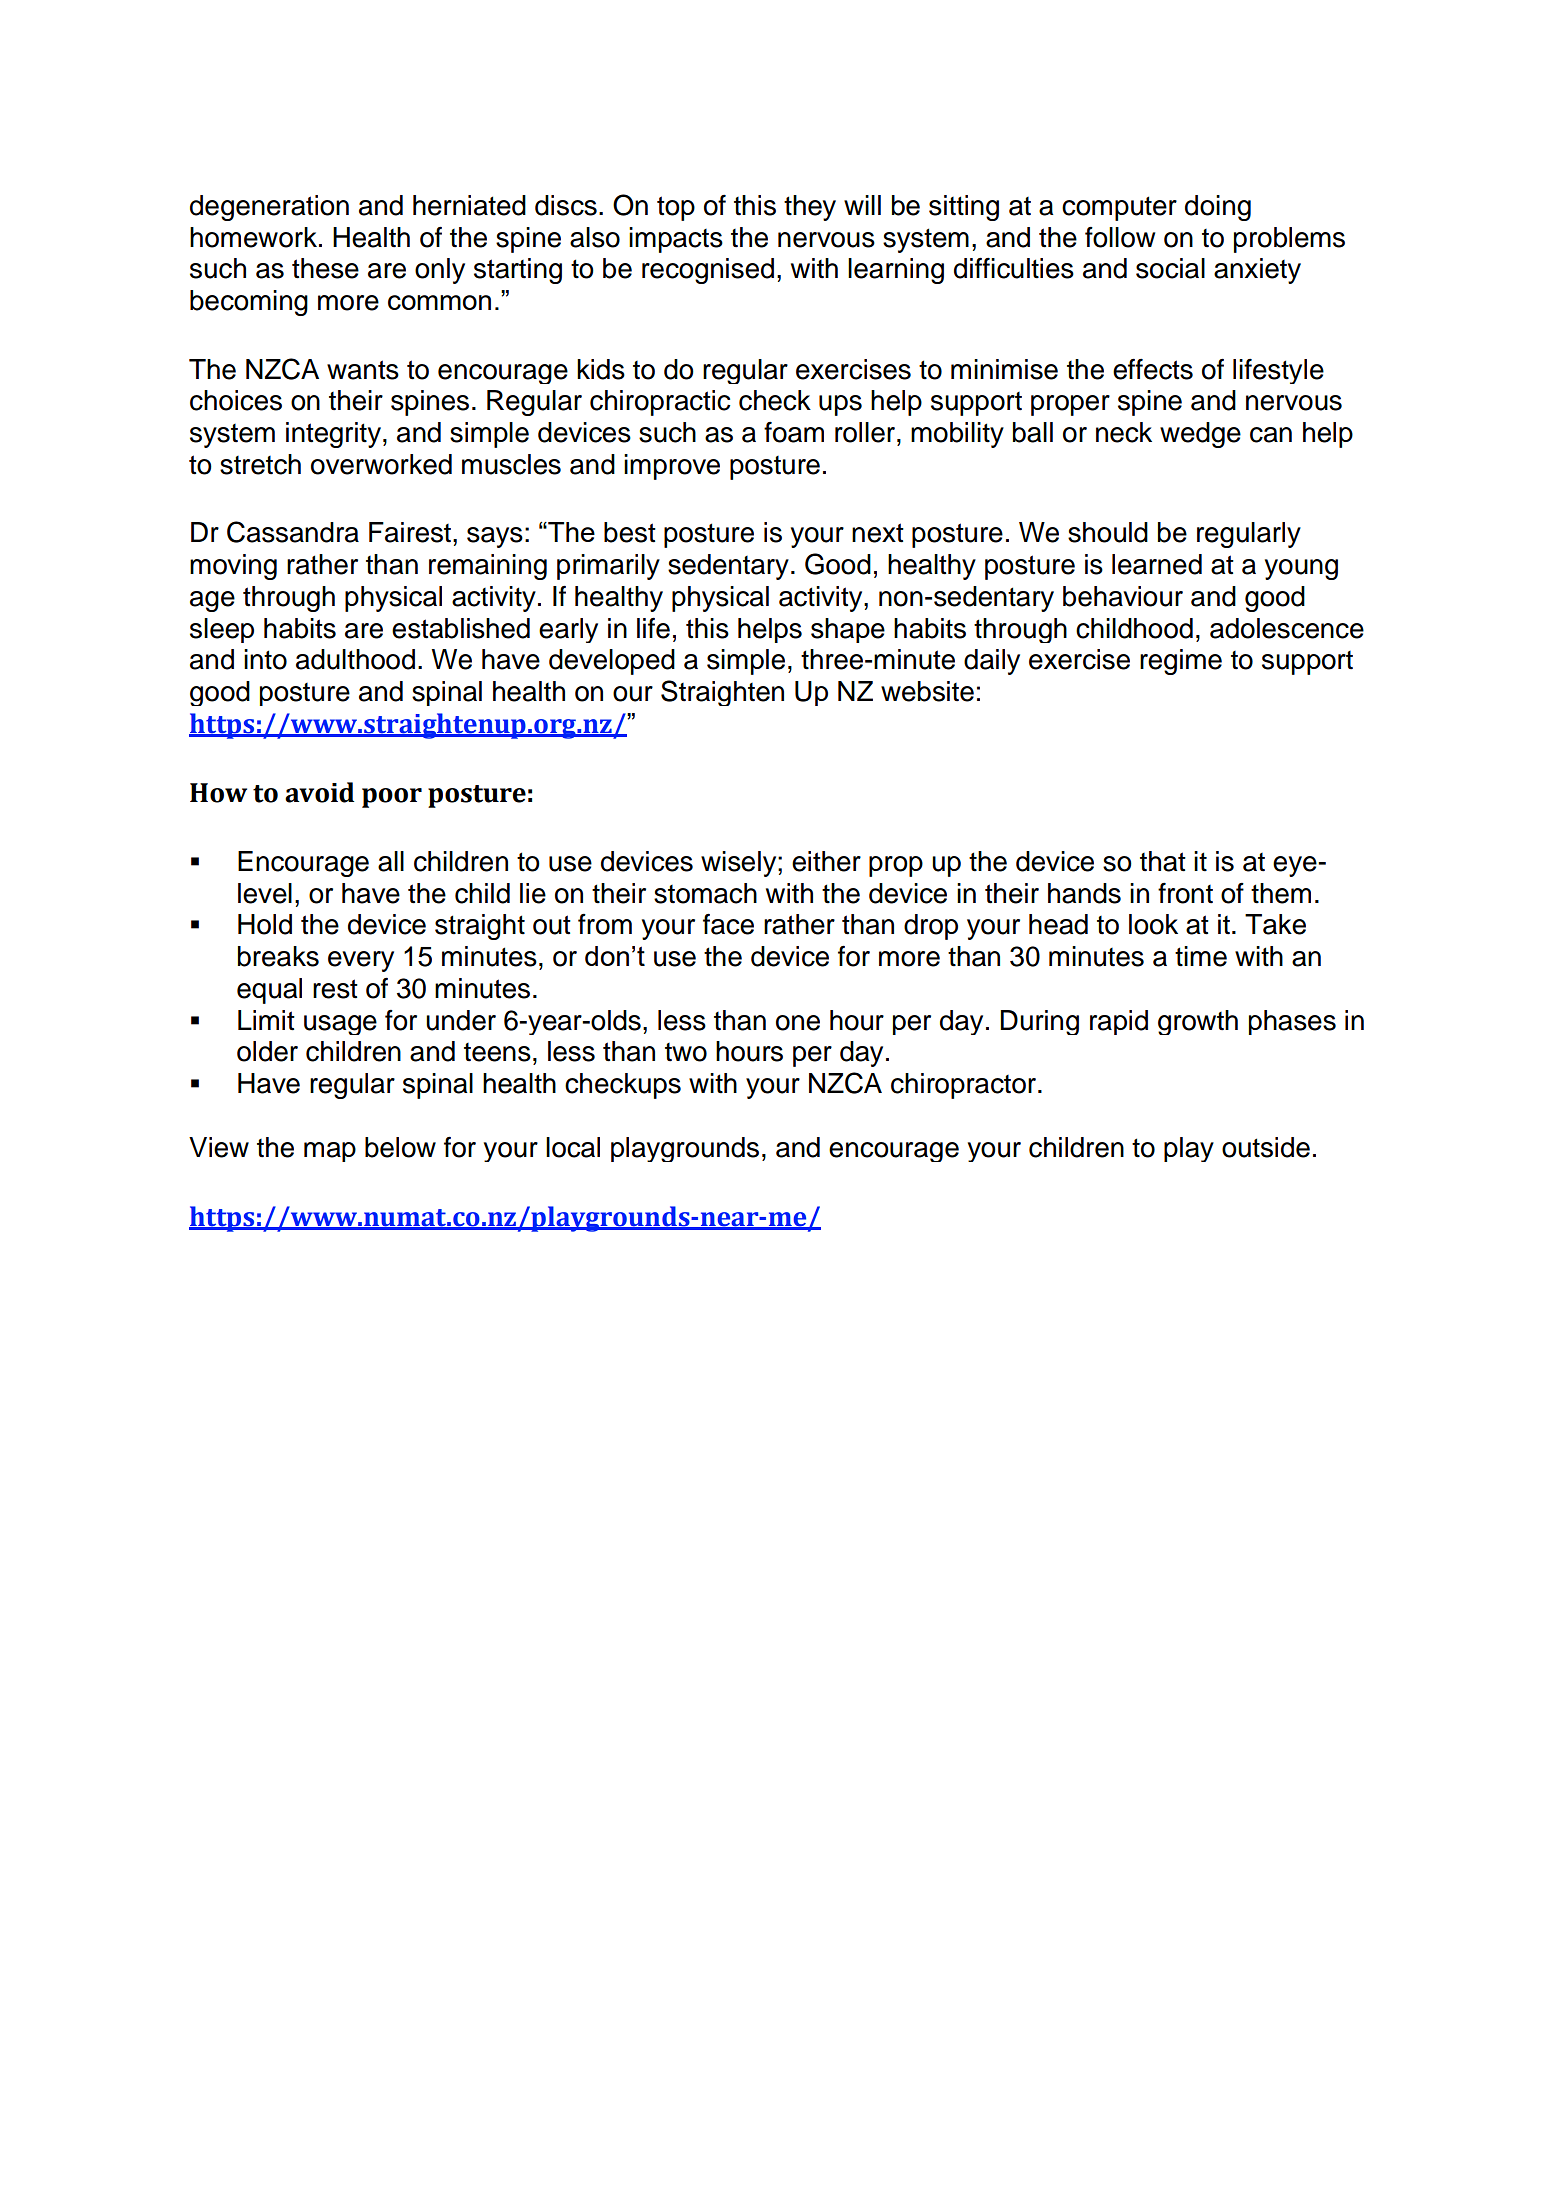 The height and width of the screenshot is (2212, 1564). I want to click on regime, so click(1181, 662).
